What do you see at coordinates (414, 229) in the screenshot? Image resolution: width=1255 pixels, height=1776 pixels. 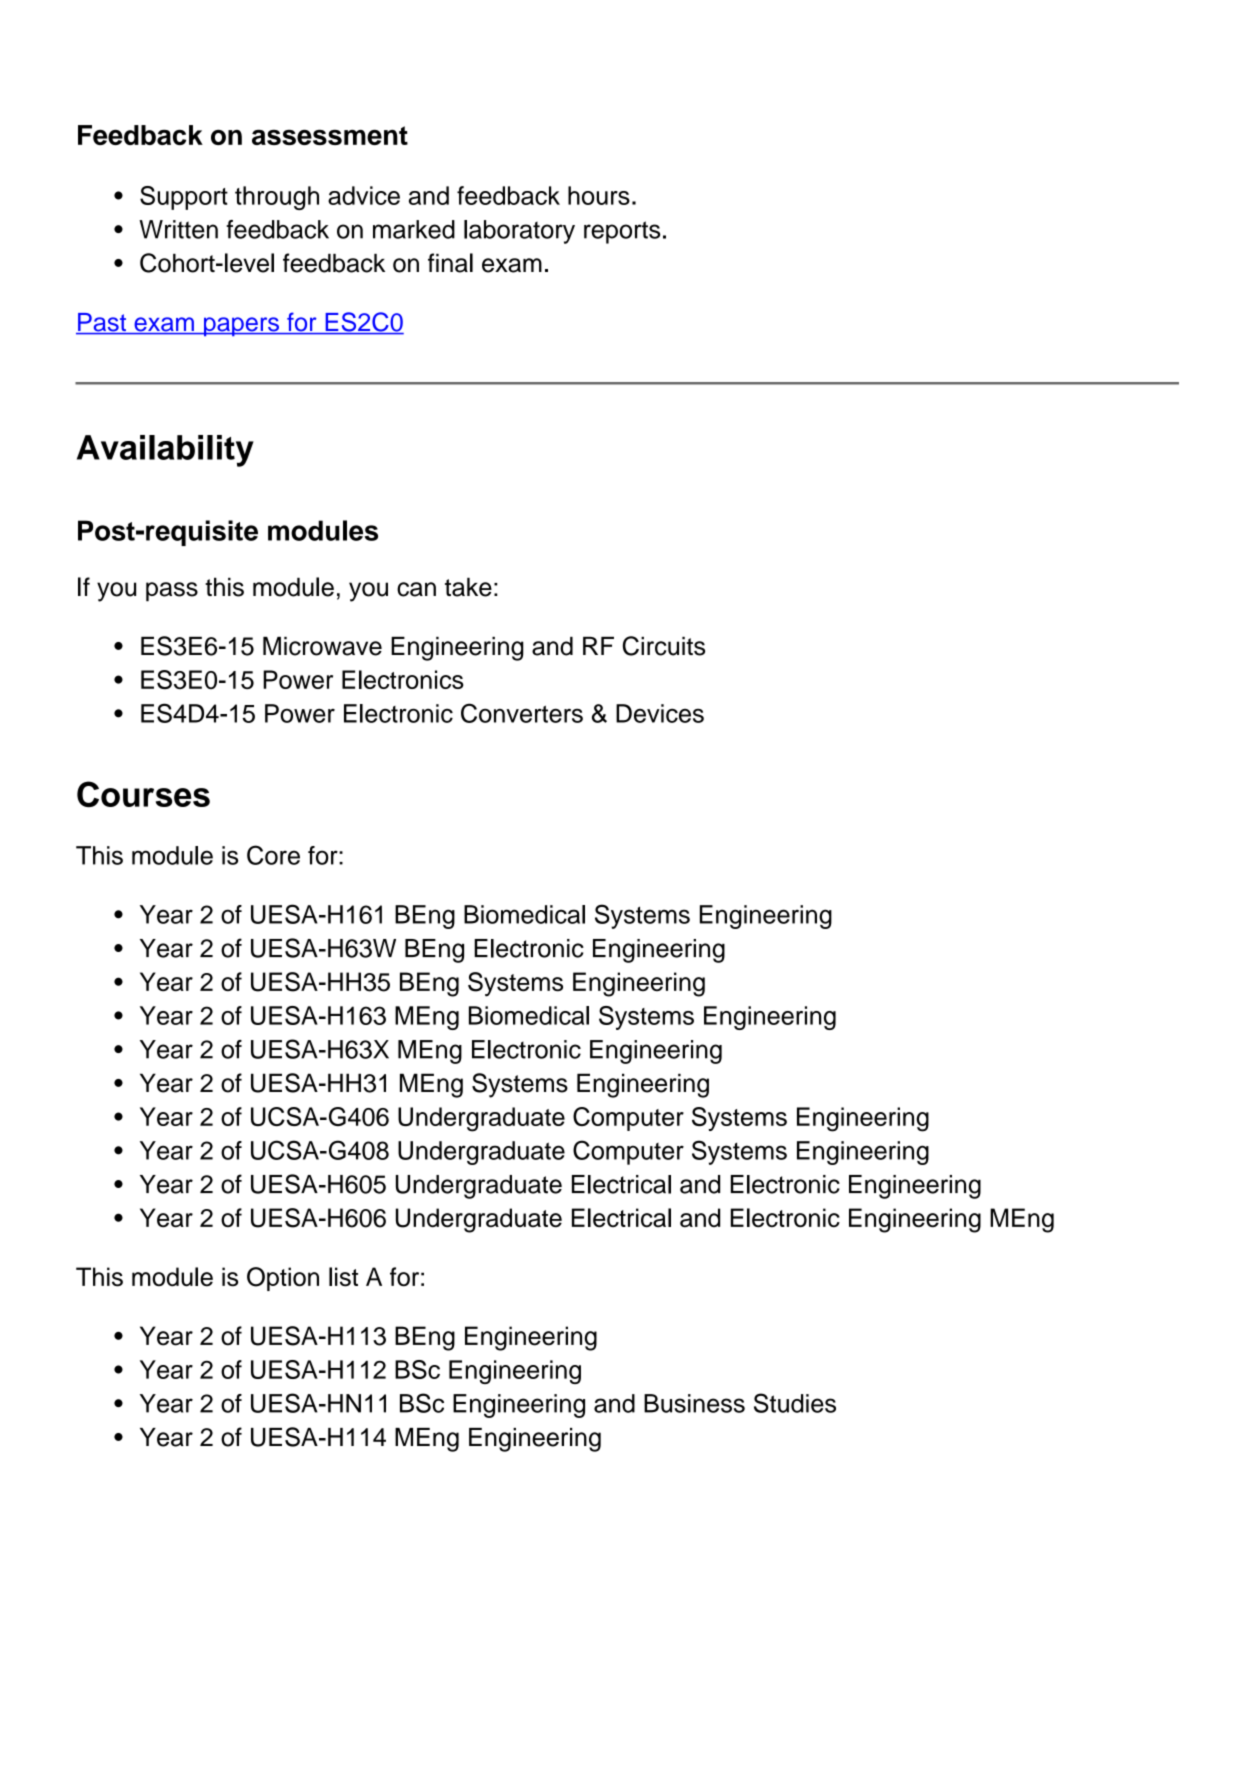 I see `marked` at bounding box center [414, 229].
